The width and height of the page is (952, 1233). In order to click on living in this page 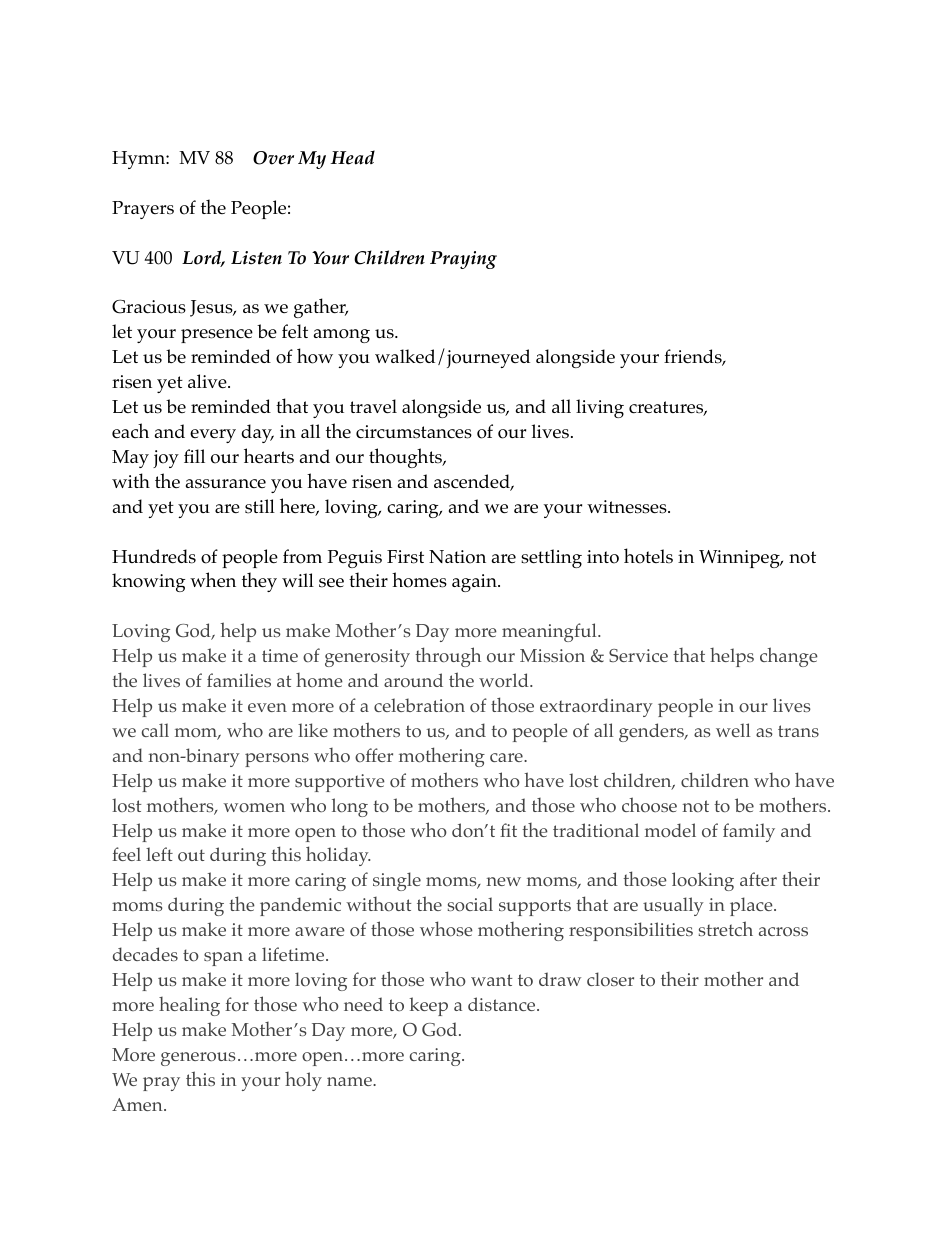, I will do `click(600, 408)`.
